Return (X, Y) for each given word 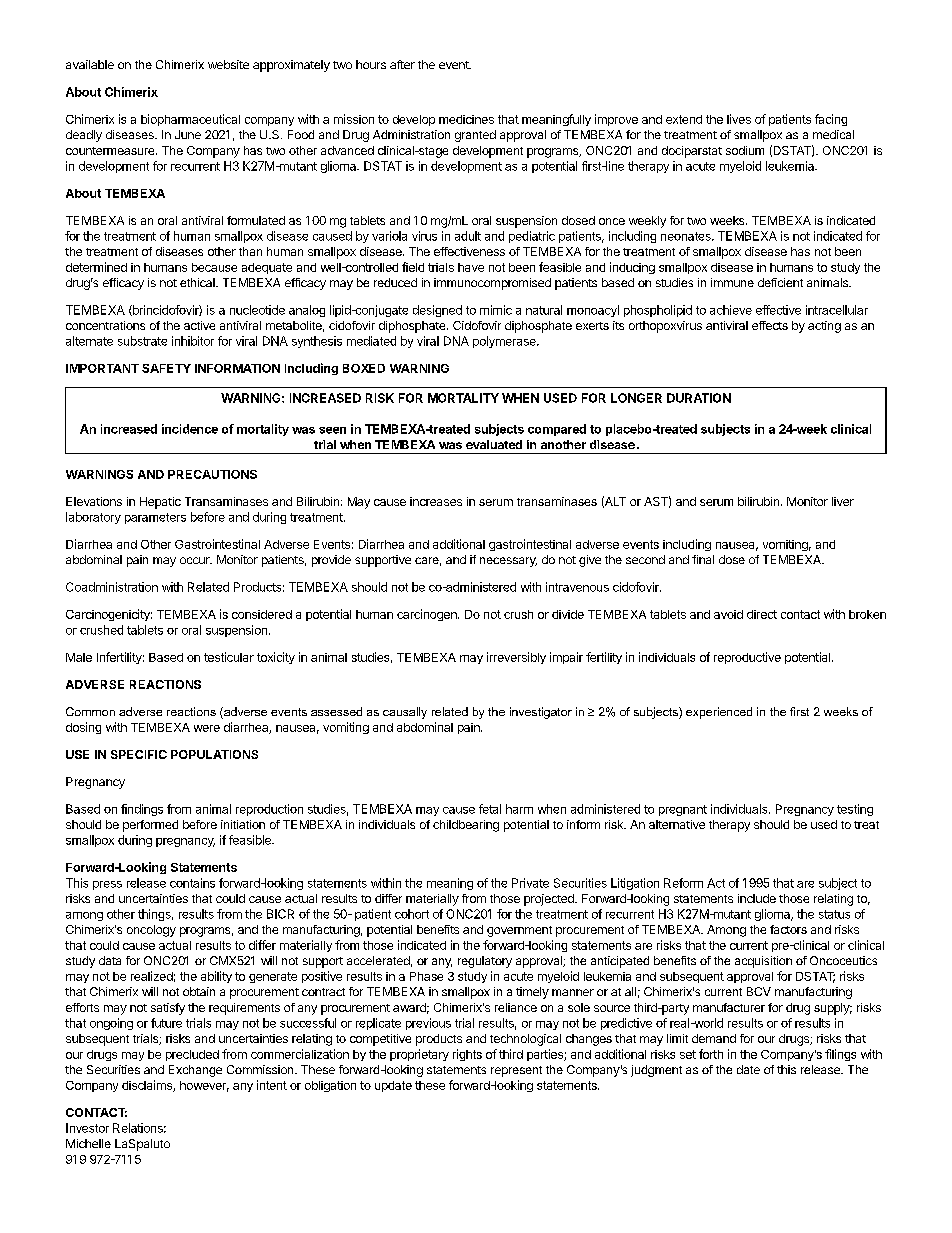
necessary (508, 562)
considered (262, 614)
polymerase (505, 342)
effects (770, 325)
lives (739, 119)
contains (192, 883)
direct (762, 614)
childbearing (466, 826)
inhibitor (193, 341)
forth (711, 1054)
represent (516, 1071)
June (188, 134)
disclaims (148, 1086)
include (757, 898)
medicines (466, 119)
